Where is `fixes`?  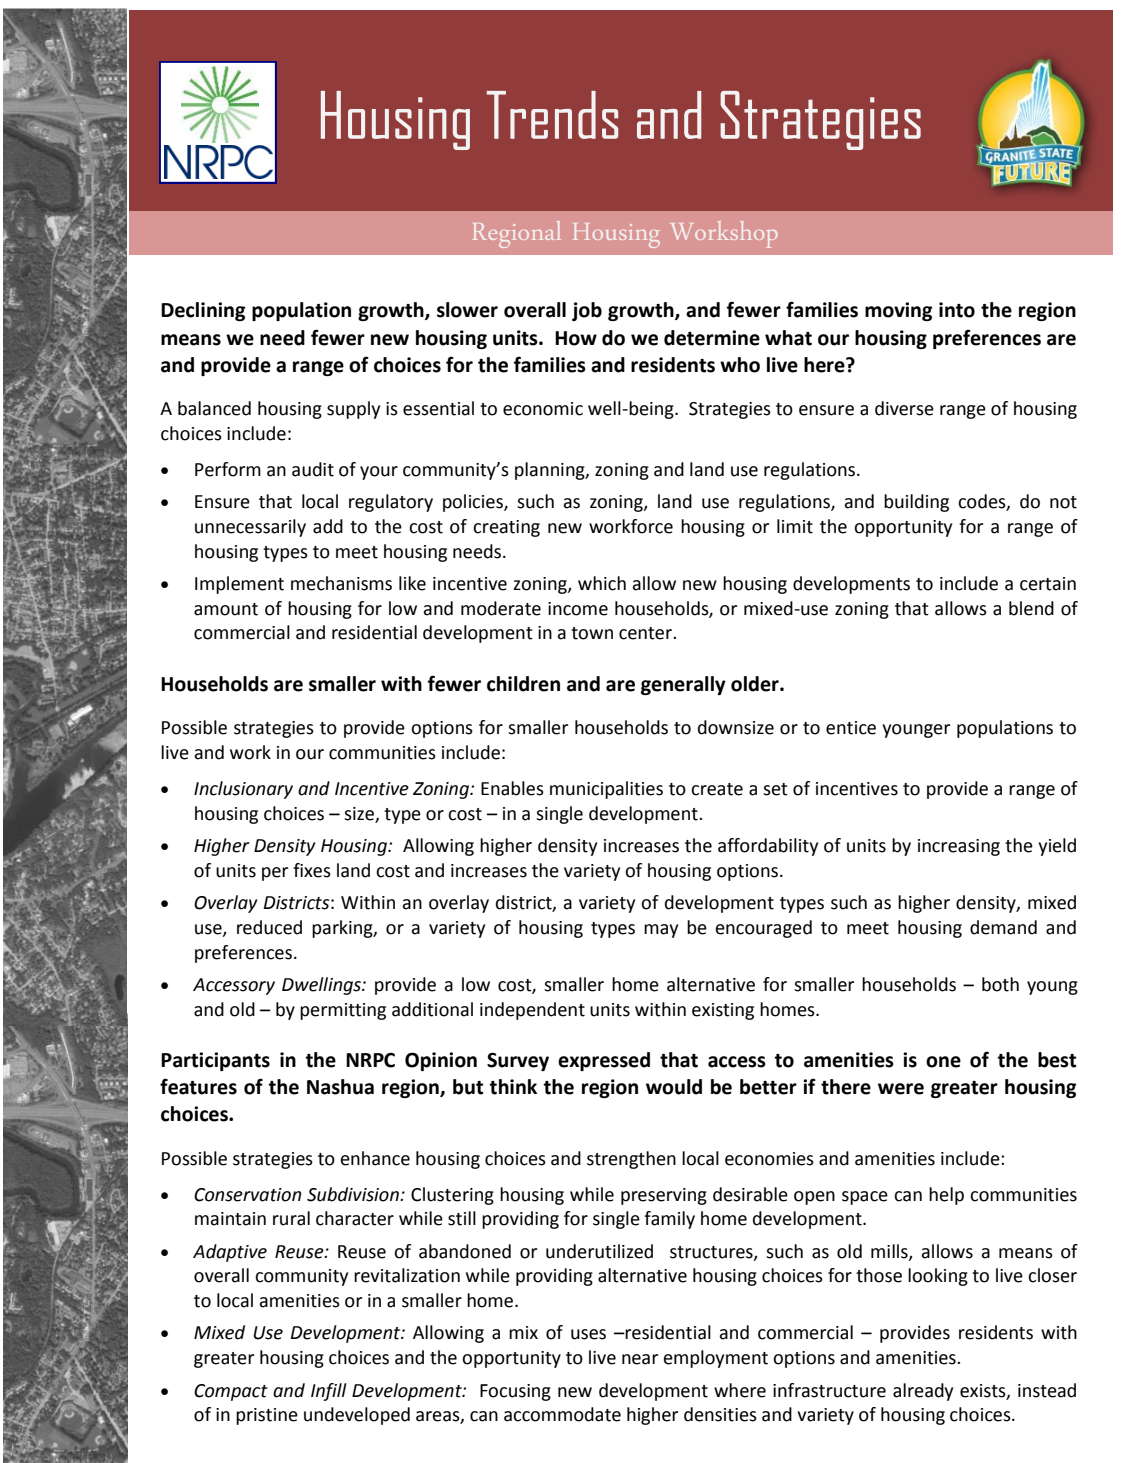 fixes is located at coordinates (312, 870).
